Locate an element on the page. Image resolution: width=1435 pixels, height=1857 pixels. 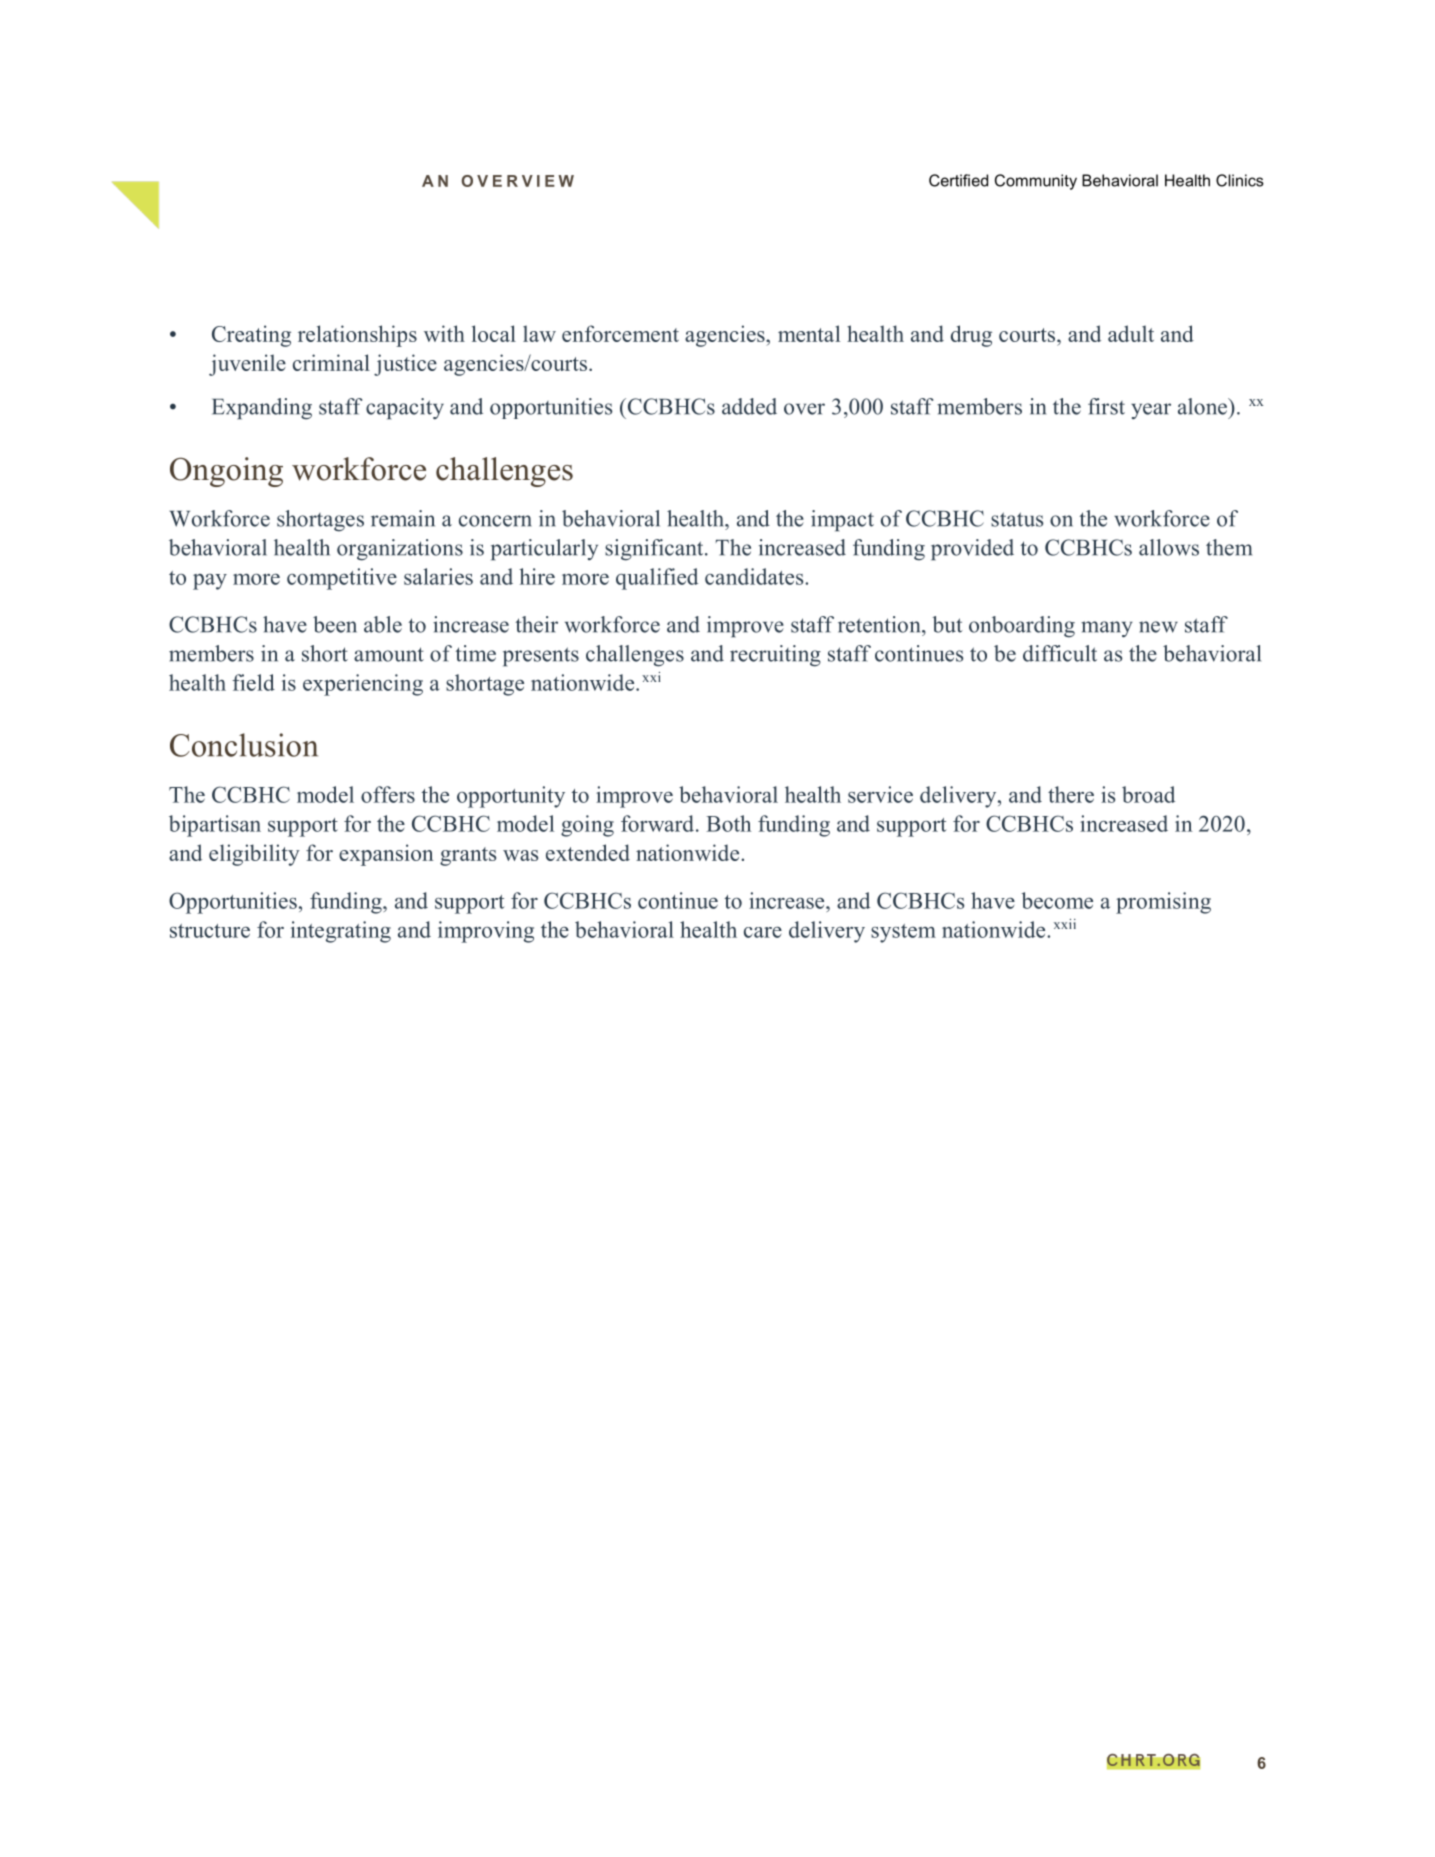
recruiting is located at coordinates (775, 656).
